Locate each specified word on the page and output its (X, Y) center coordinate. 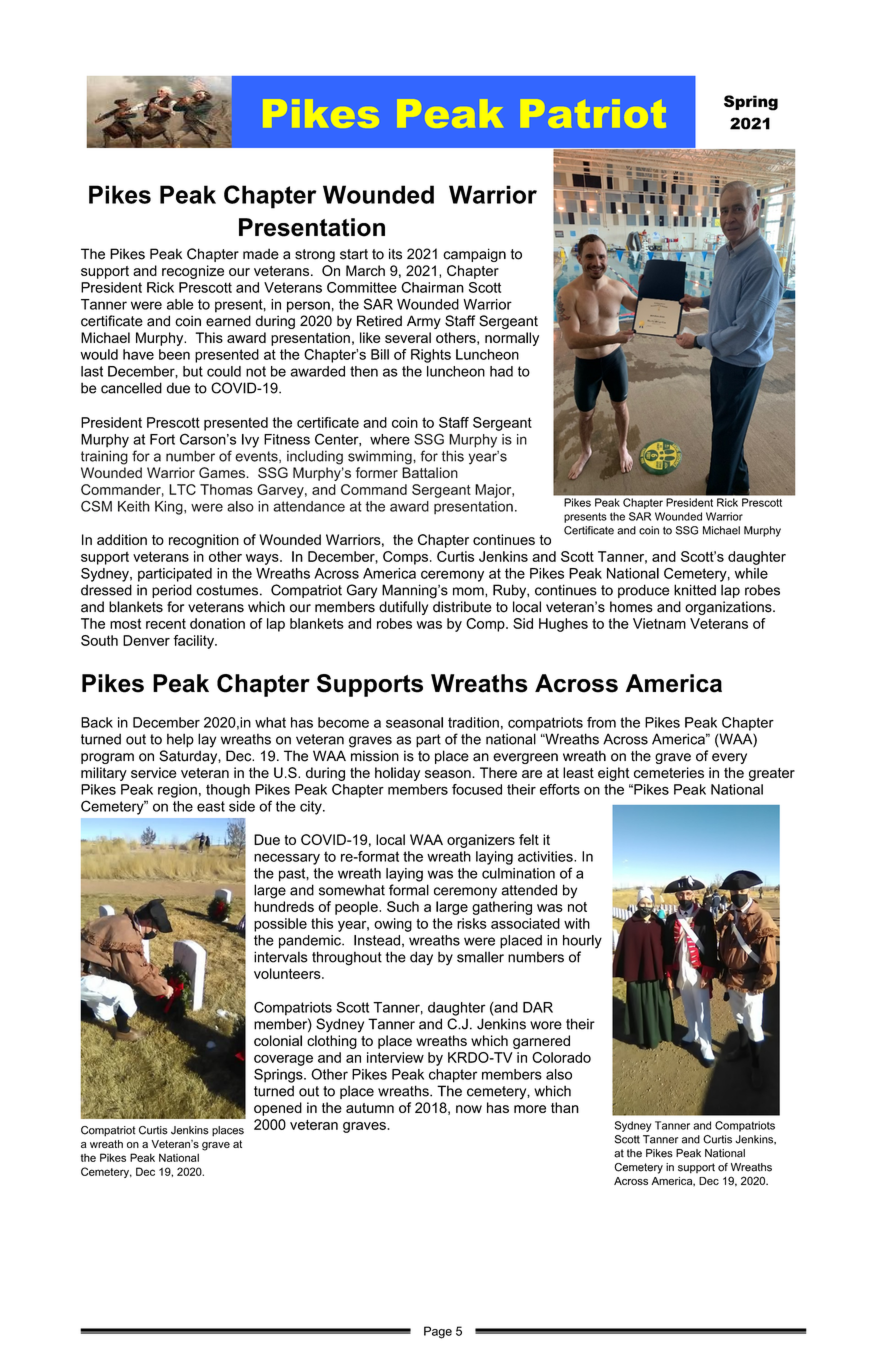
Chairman (432, 287)
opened (278, 1109)
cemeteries (669, 772)
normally (512, 339)
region (177, 791)
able (180, 304)
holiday (397, 774)
